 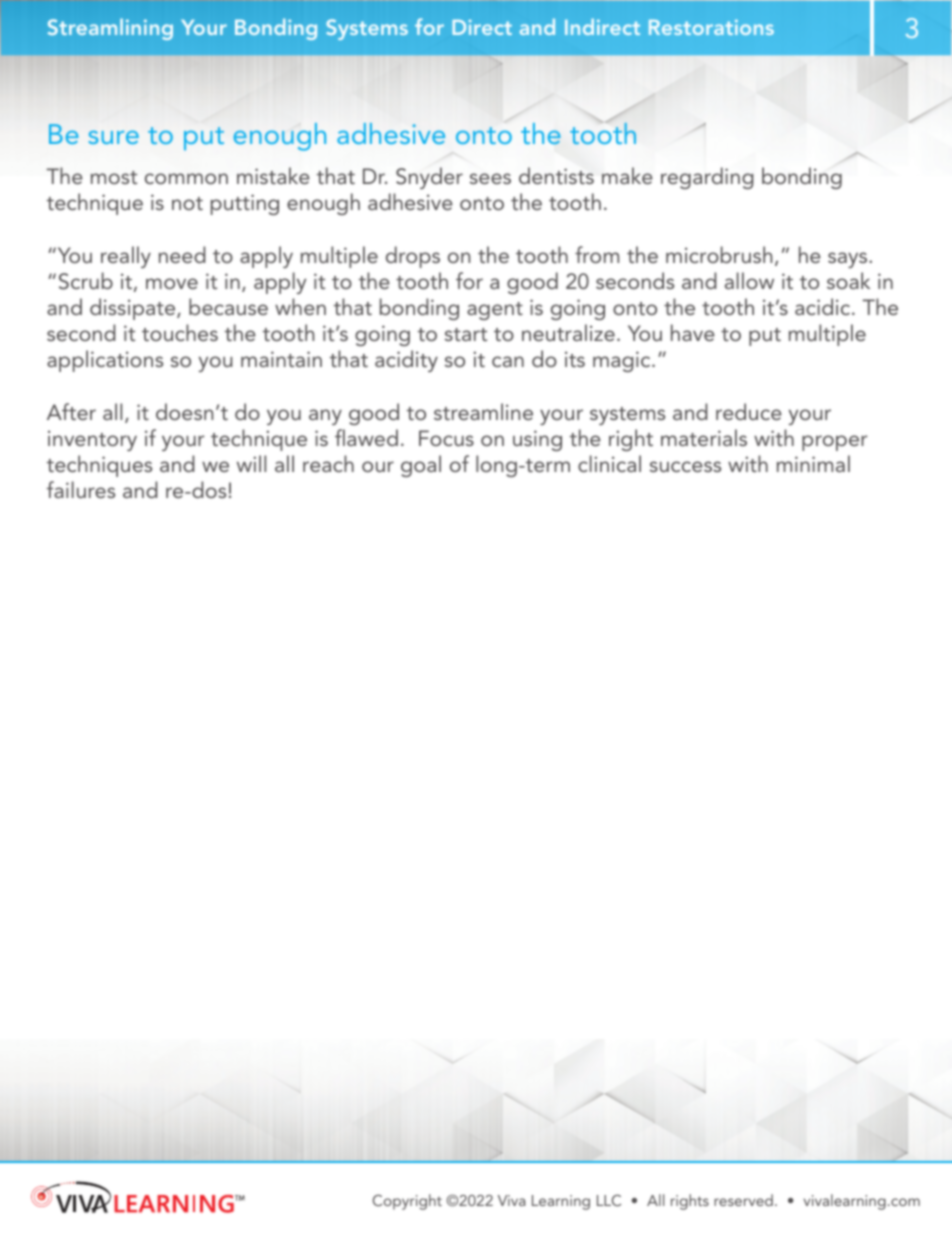 I want to click on goal, so click(x=421, y=466).
